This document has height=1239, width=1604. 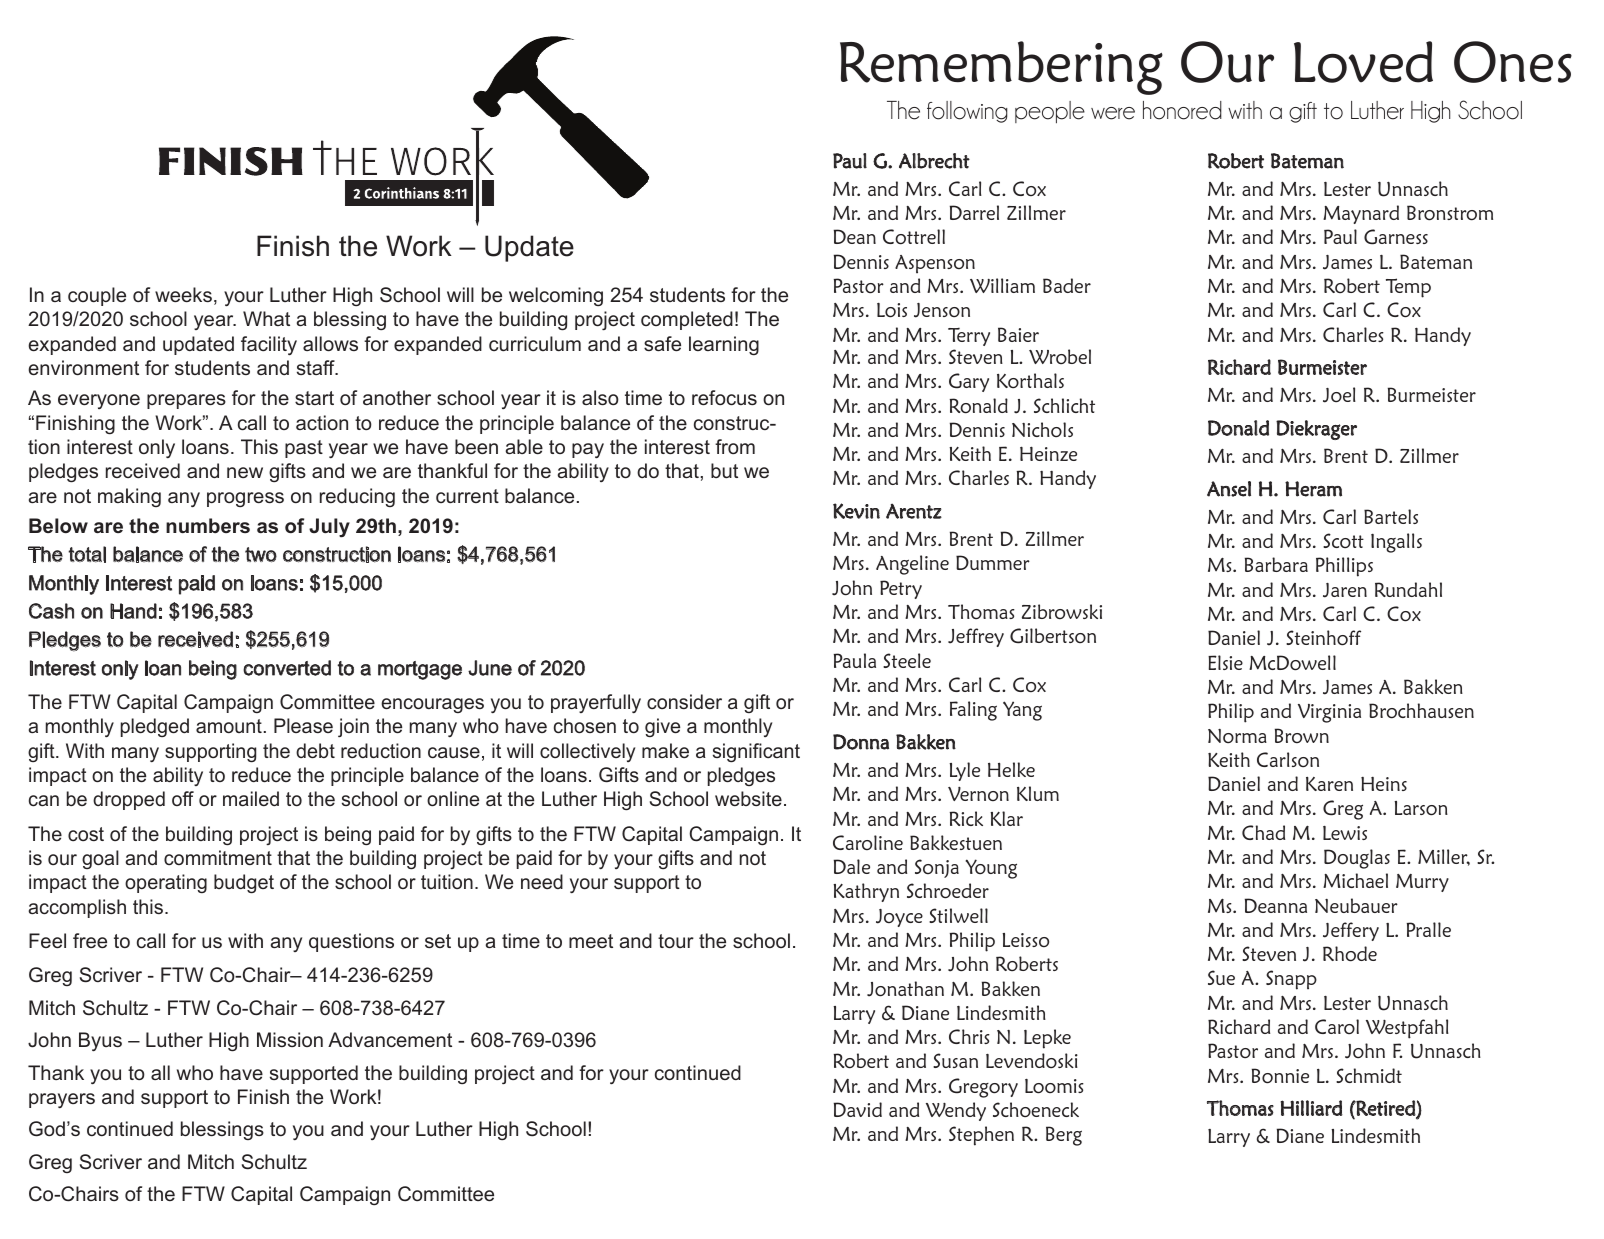 What do you see at coordinates (956, 1111) in the document?
I see `Wendy` at bounding box center [956, 1111].
